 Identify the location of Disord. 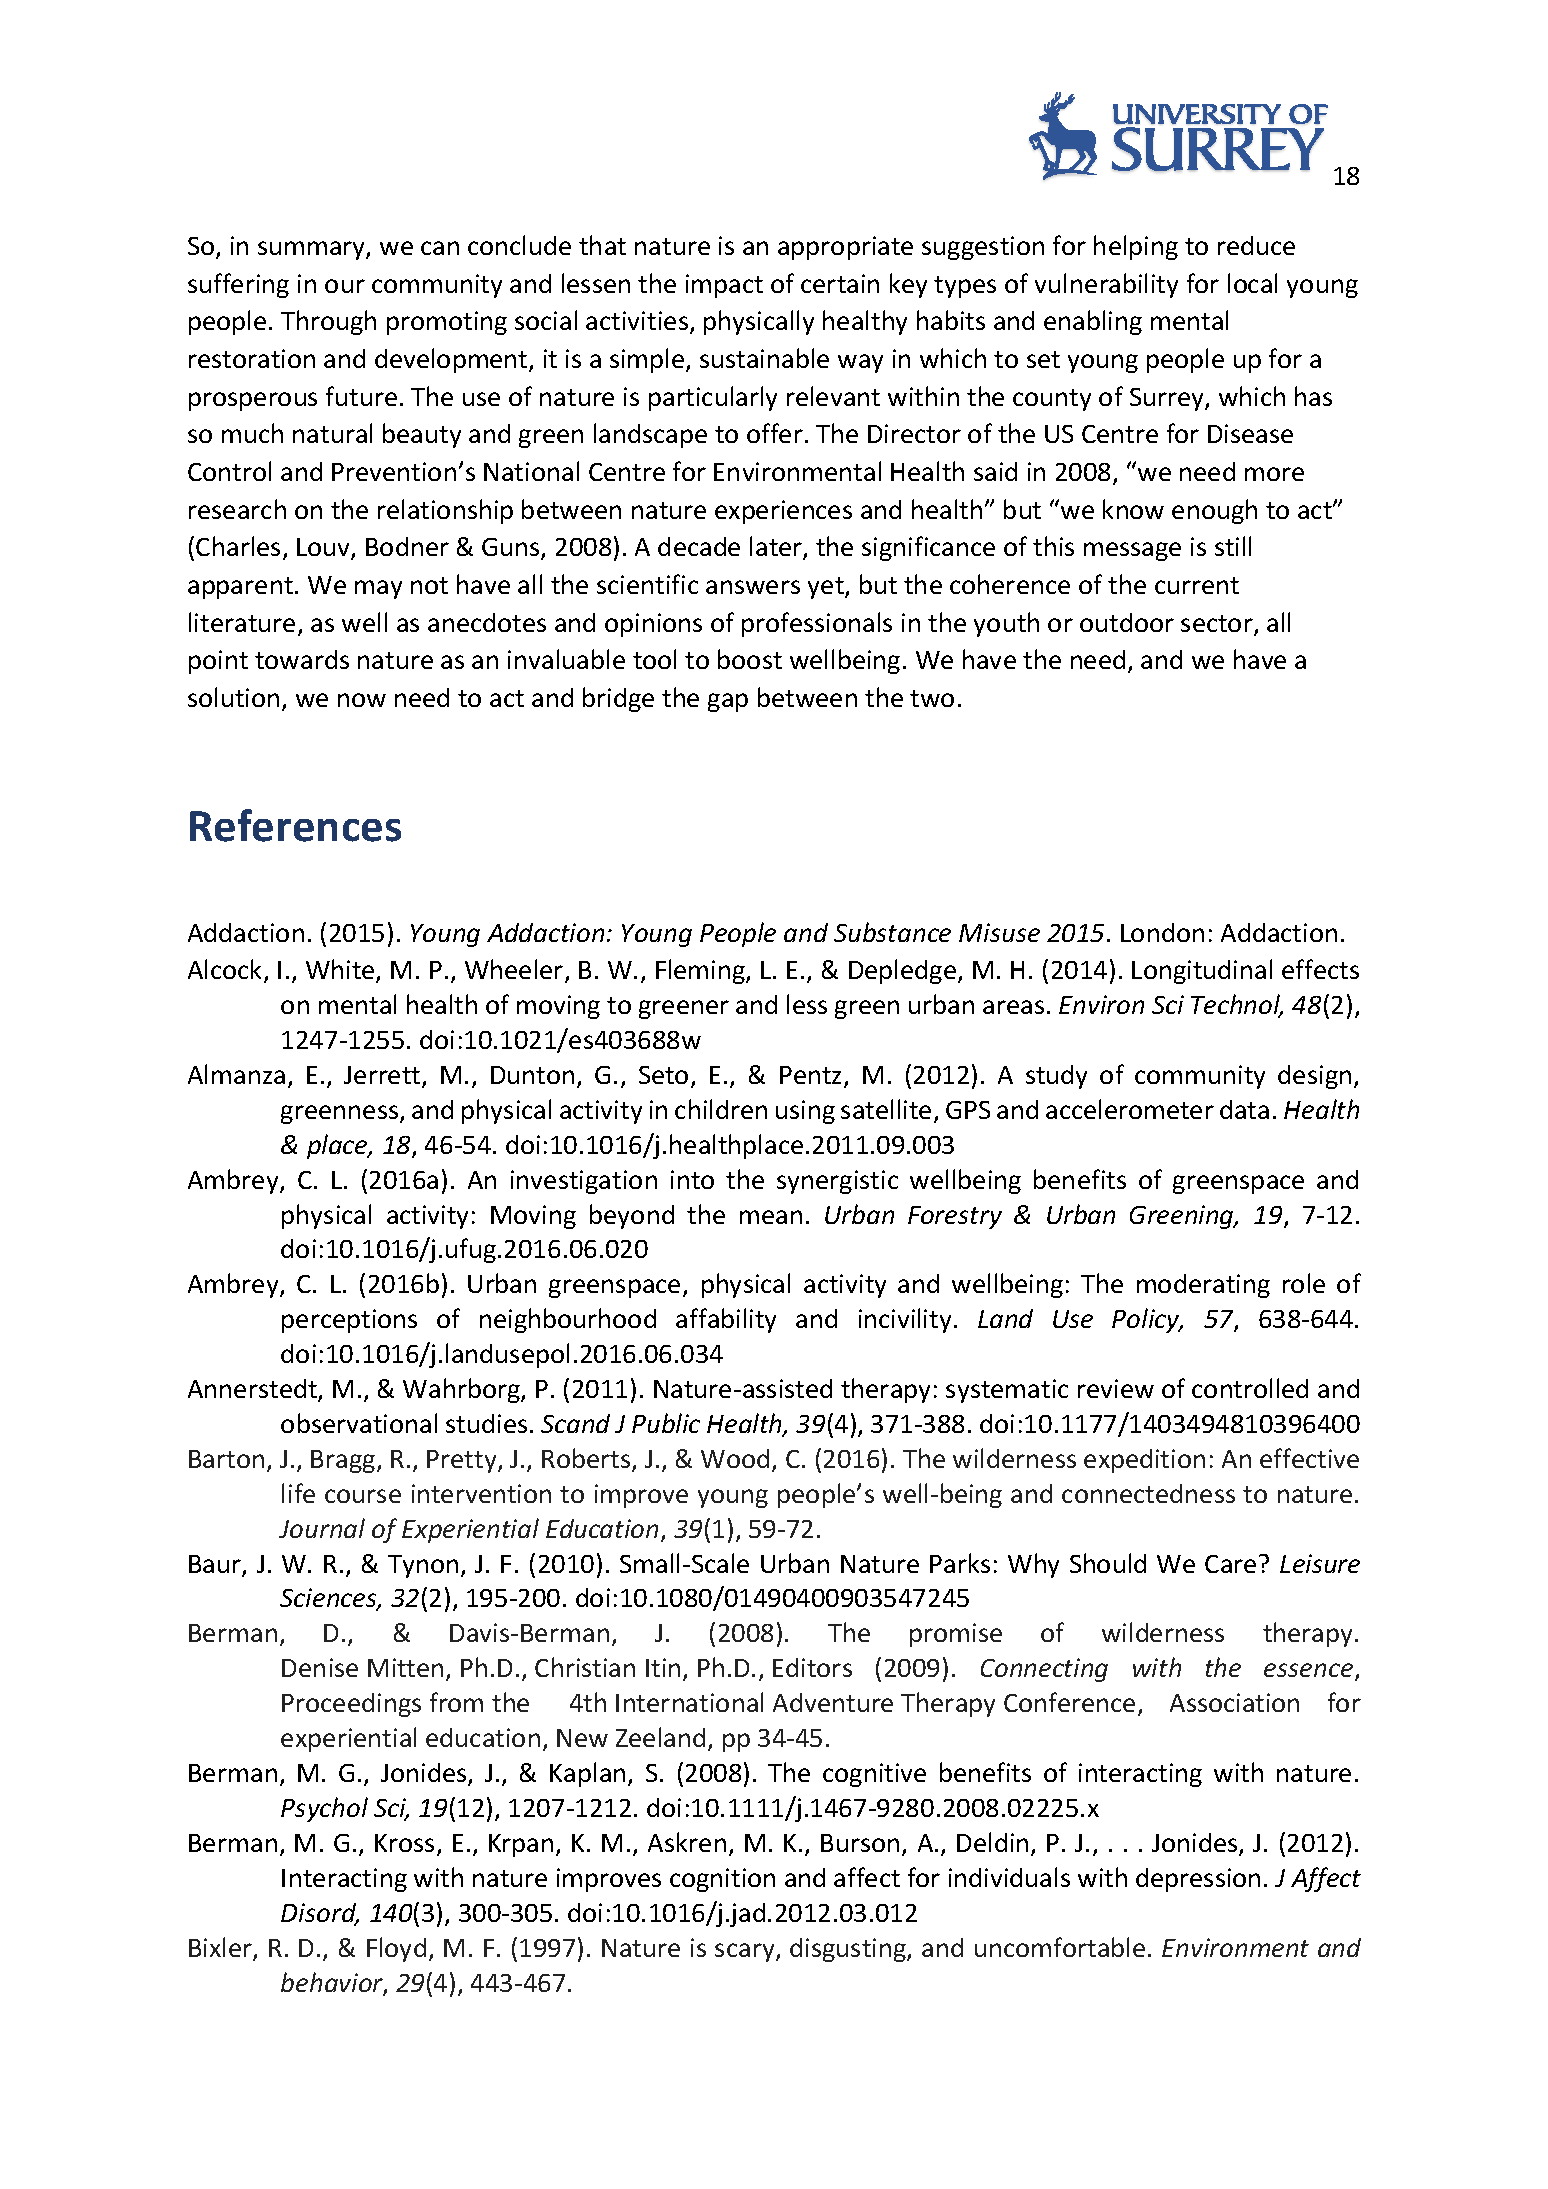
(320, 1914).
